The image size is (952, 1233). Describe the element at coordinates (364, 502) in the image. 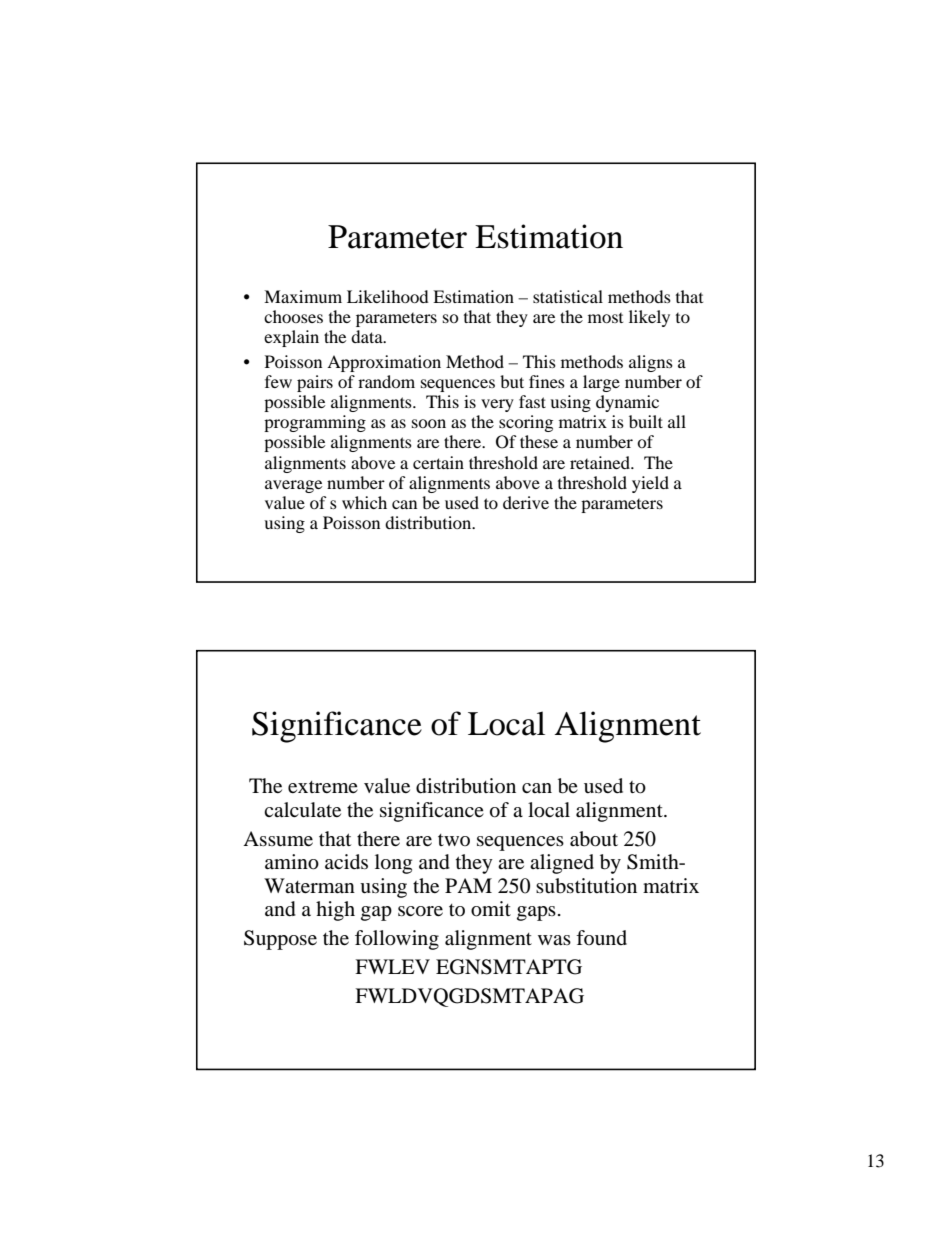

I see `which` at that location.
